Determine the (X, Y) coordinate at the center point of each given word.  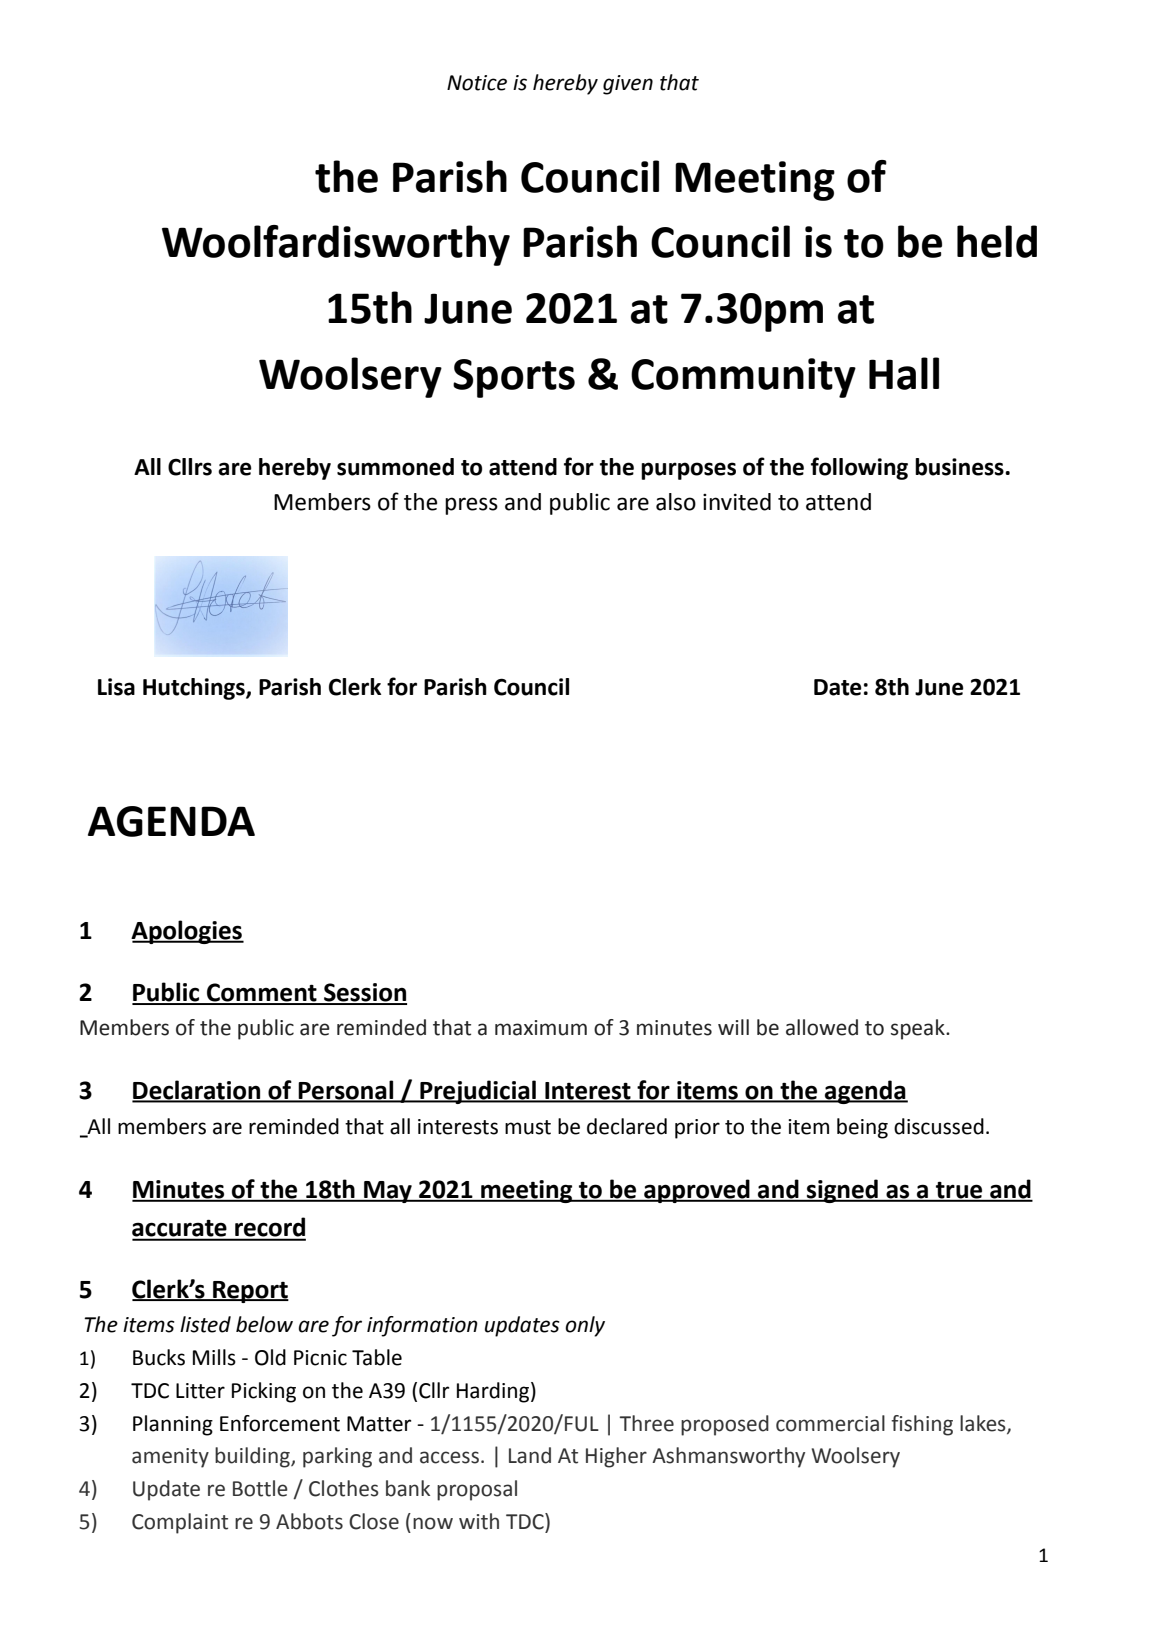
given (628, 85)
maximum (541, 1028)
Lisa (116, 687)
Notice (477, 83)
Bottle (260, 1488)
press (471, 506)
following (859, 468)
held (997, 241)
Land (530, 1455)
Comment (262, 993)
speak (919, 1029)
